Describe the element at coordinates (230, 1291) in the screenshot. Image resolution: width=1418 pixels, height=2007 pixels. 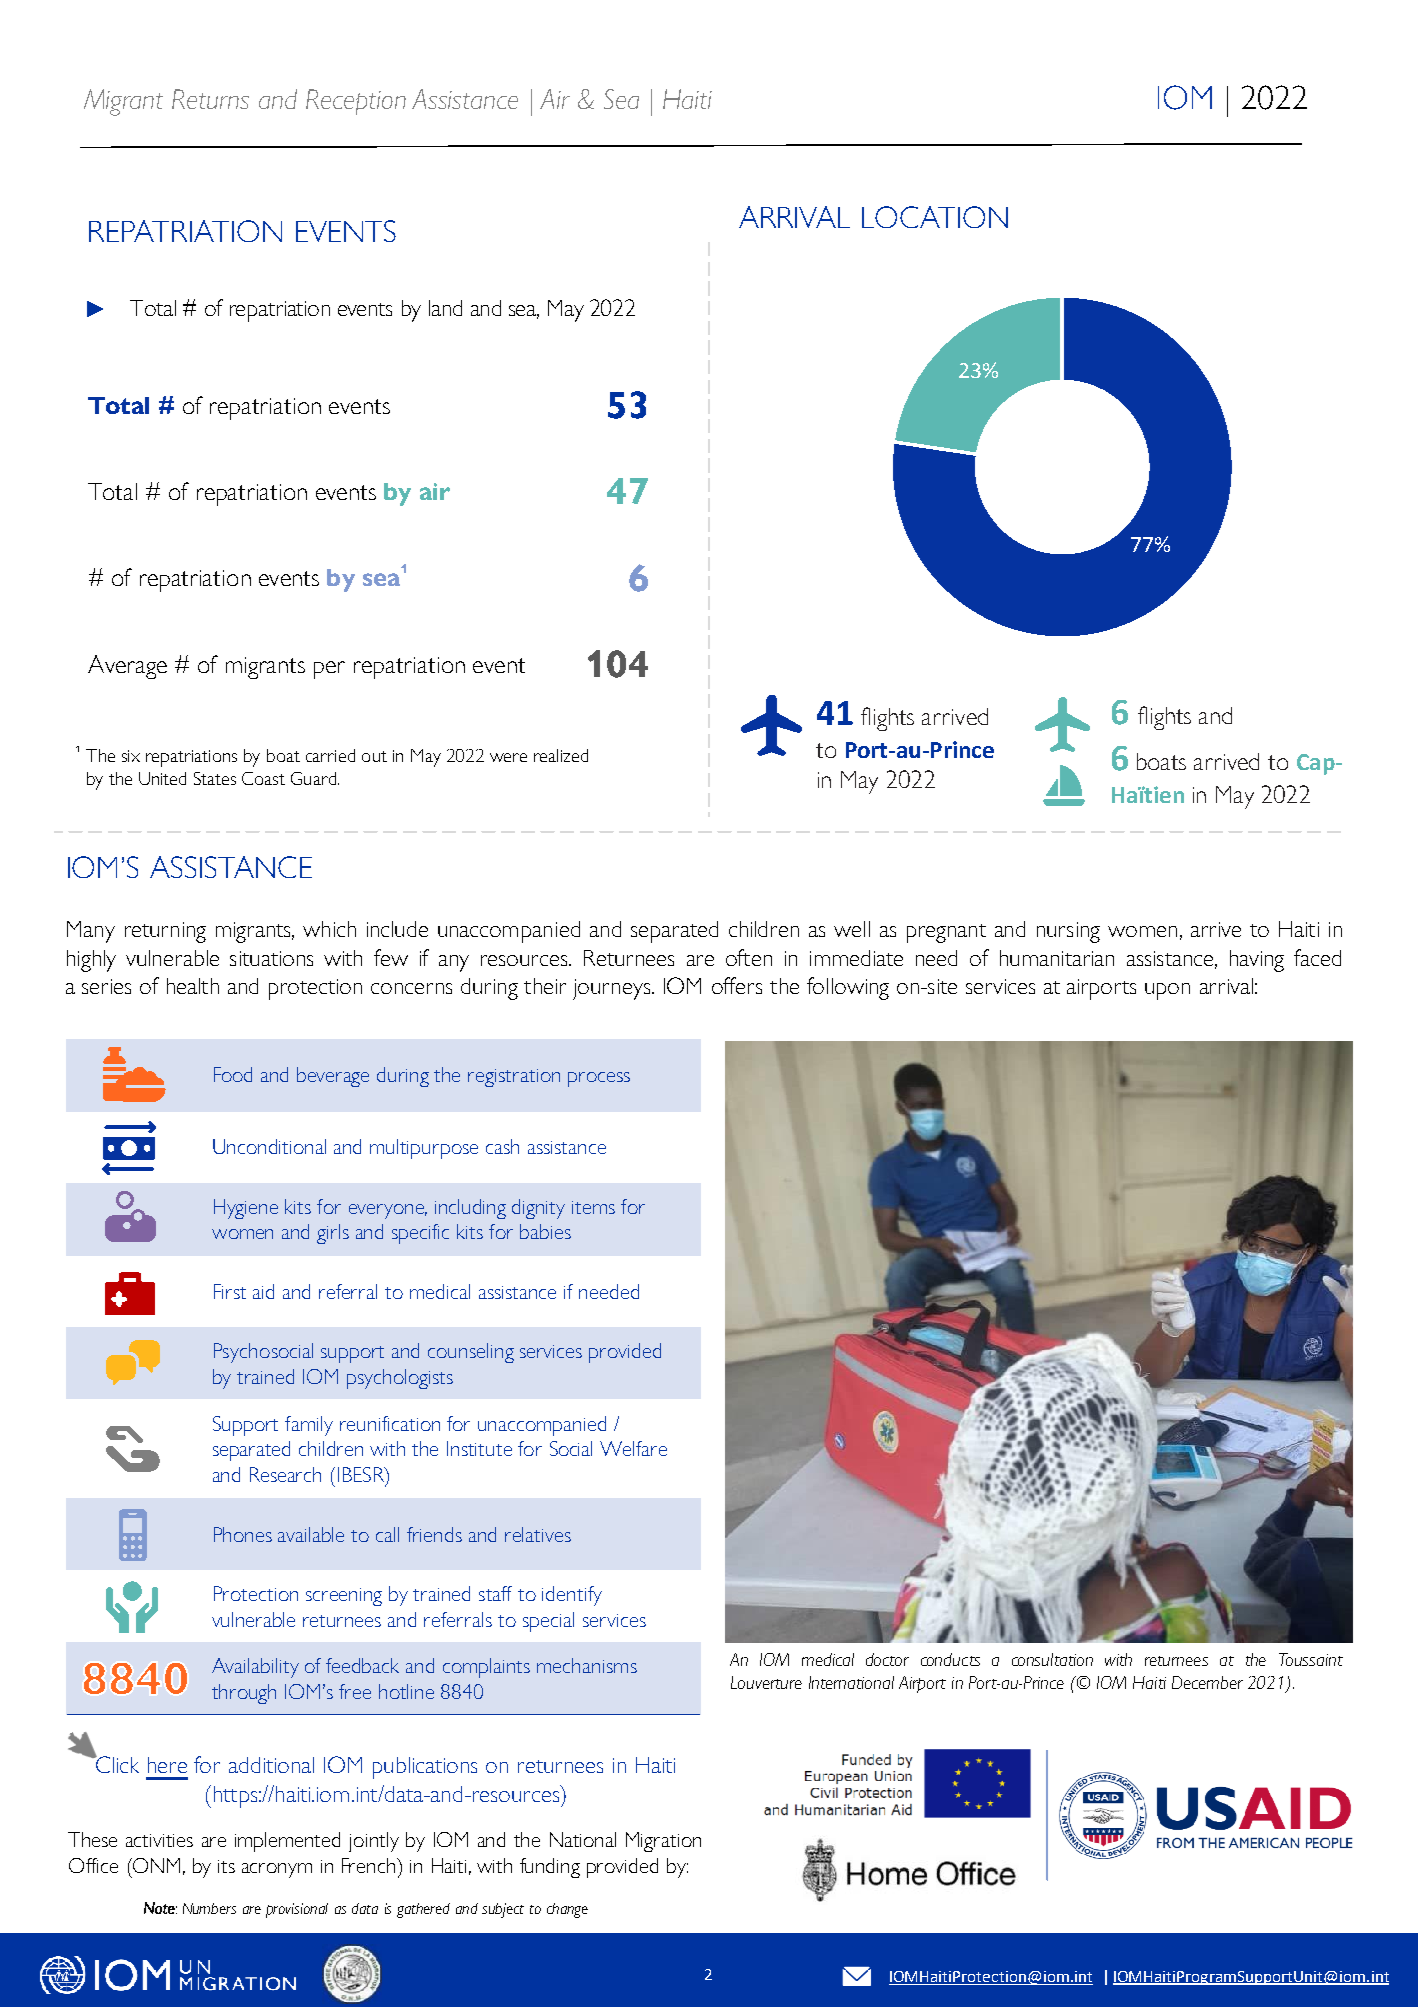
I see `First` at that location.
